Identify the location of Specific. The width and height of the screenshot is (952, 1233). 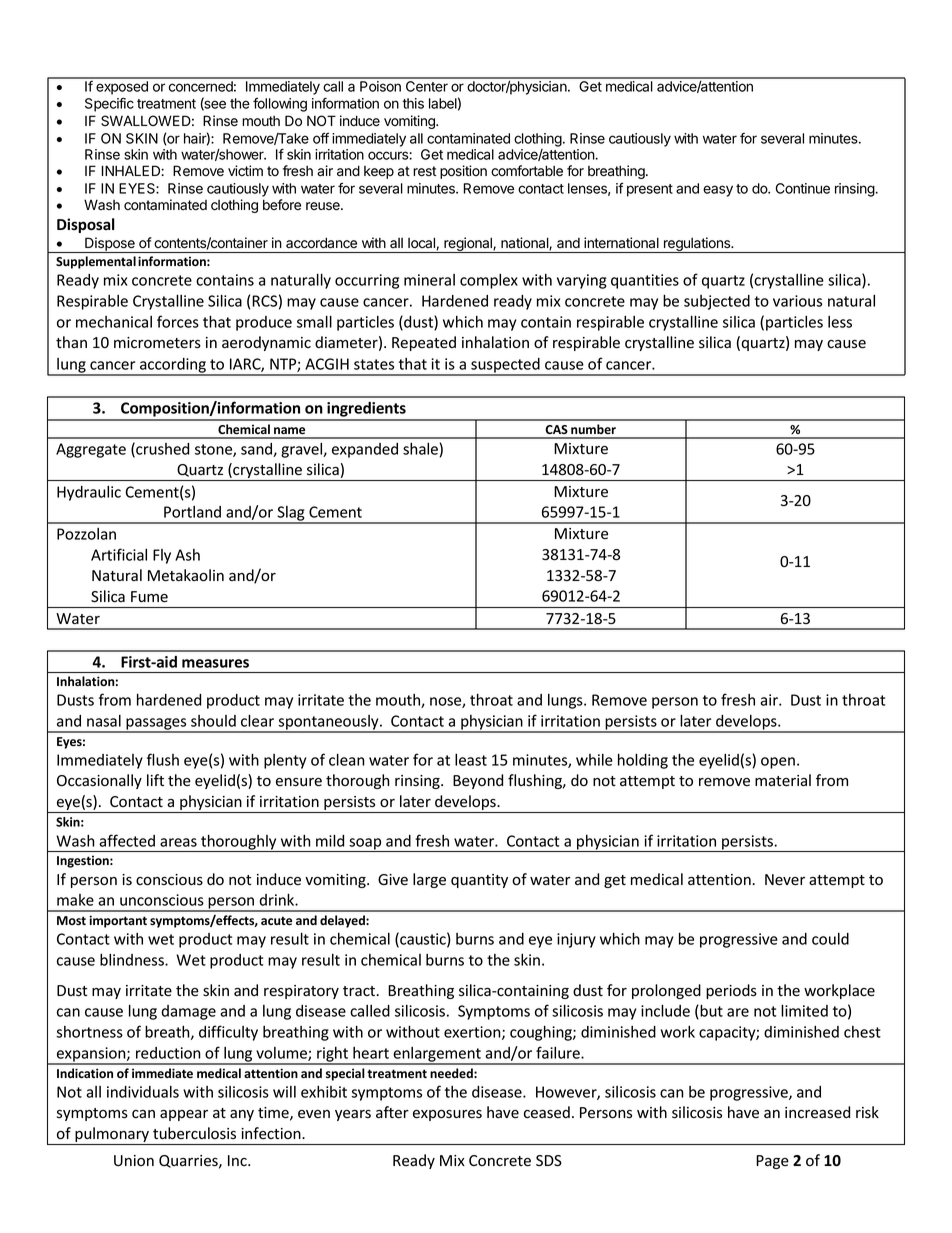
(109, 105).
